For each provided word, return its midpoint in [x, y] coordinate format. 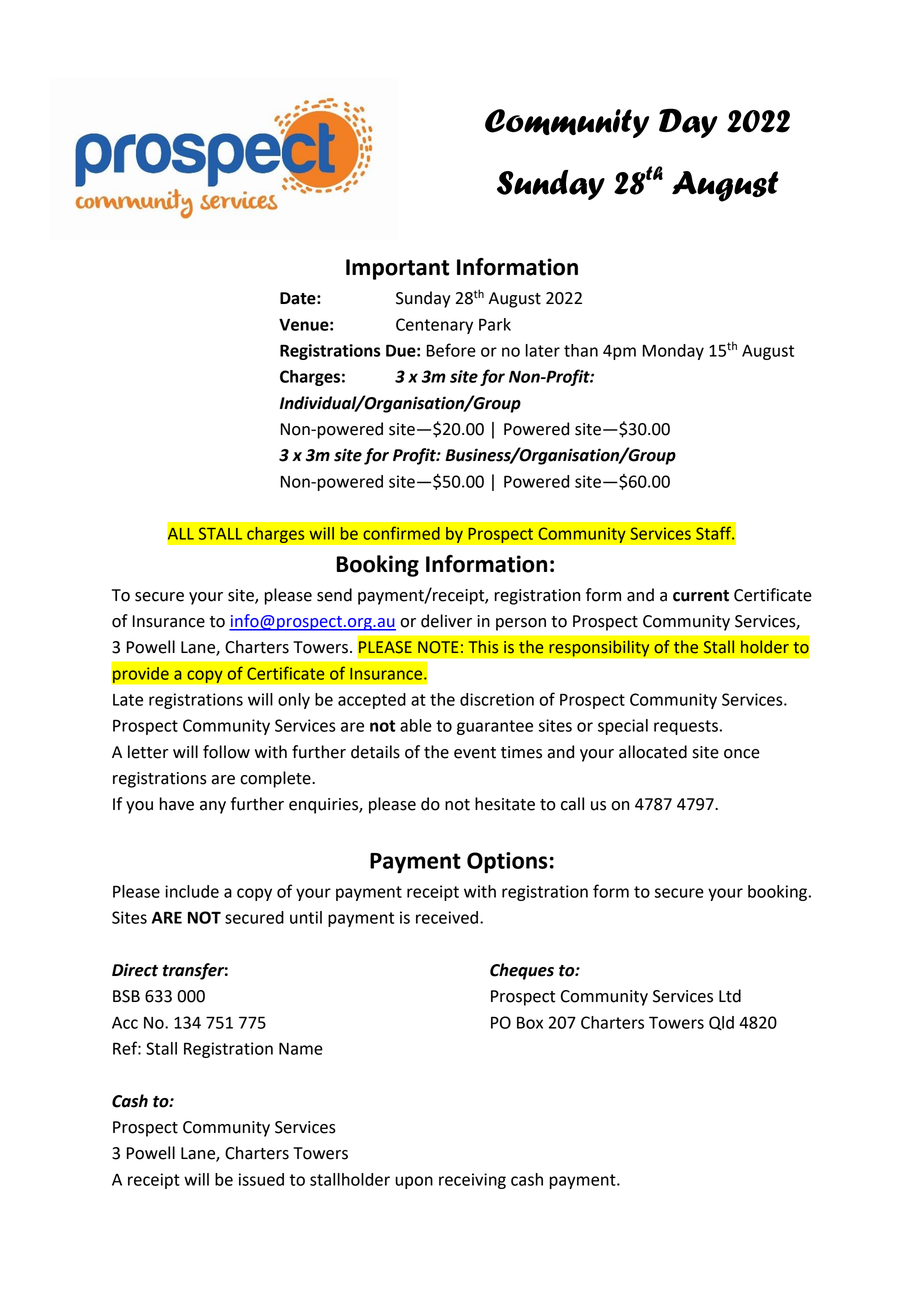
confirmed [401, 533]
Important [397, 269]
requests [686, 727]
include [192, 891]
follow [226, 752]
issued [261, 1179]
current [701, 596]
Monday [673, 352]
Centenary [434, 326]
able [416, 725]
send [334, 595]
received [447, 917]
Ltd [730, 996]
